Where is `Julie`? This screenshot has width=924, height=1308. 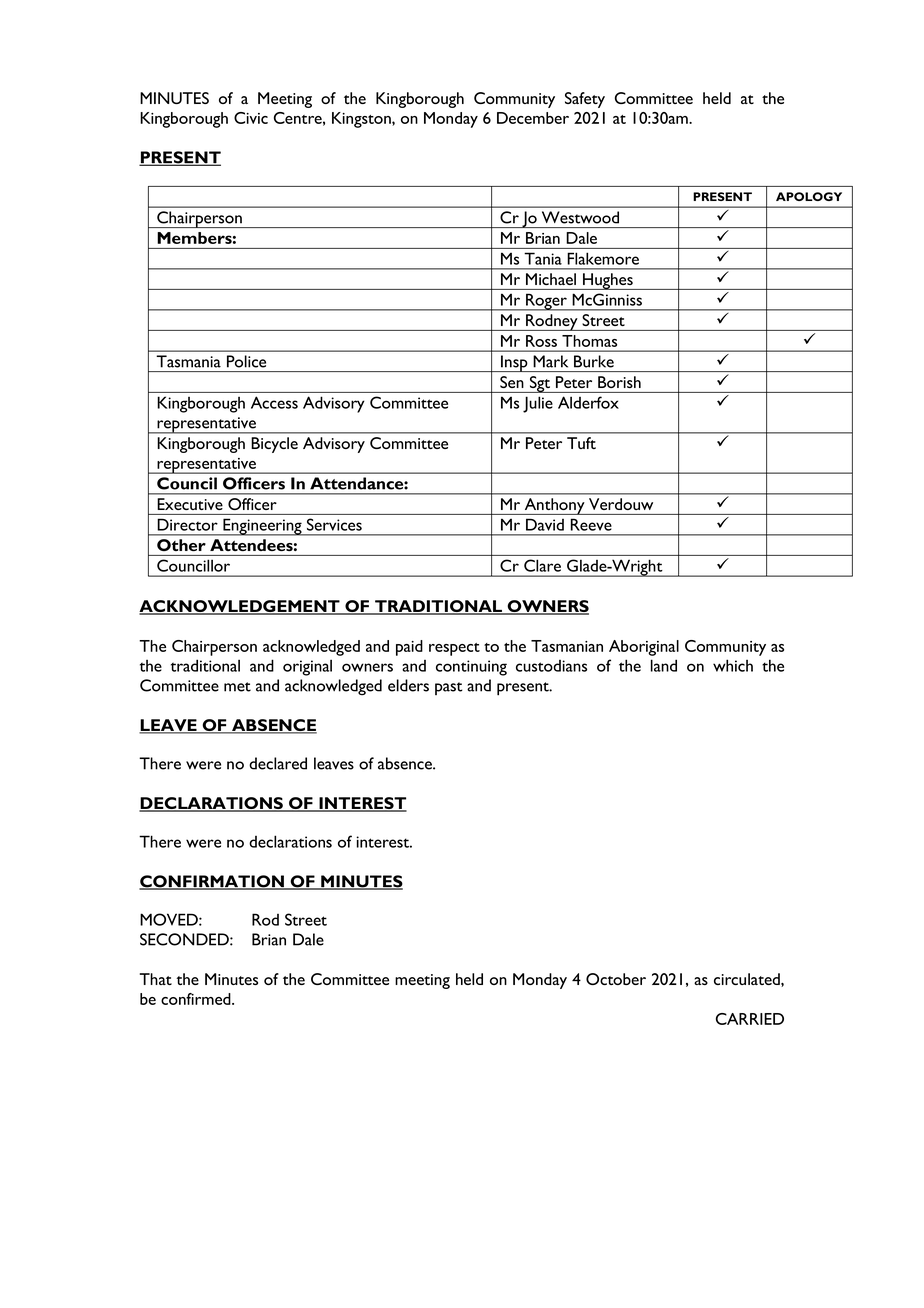
Julie is located at coordinates (538, 404).
